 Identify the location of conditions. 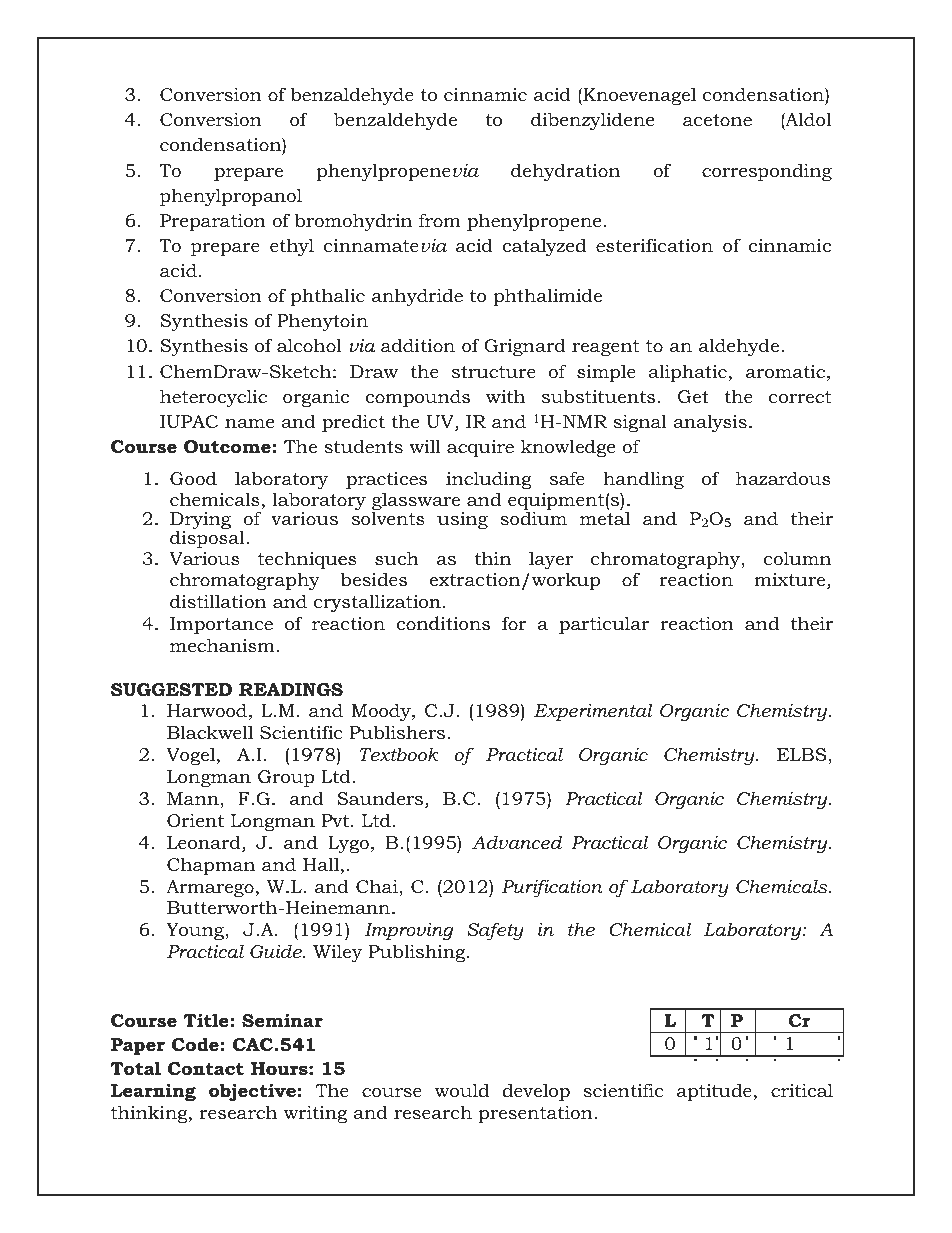
(443, 623).
